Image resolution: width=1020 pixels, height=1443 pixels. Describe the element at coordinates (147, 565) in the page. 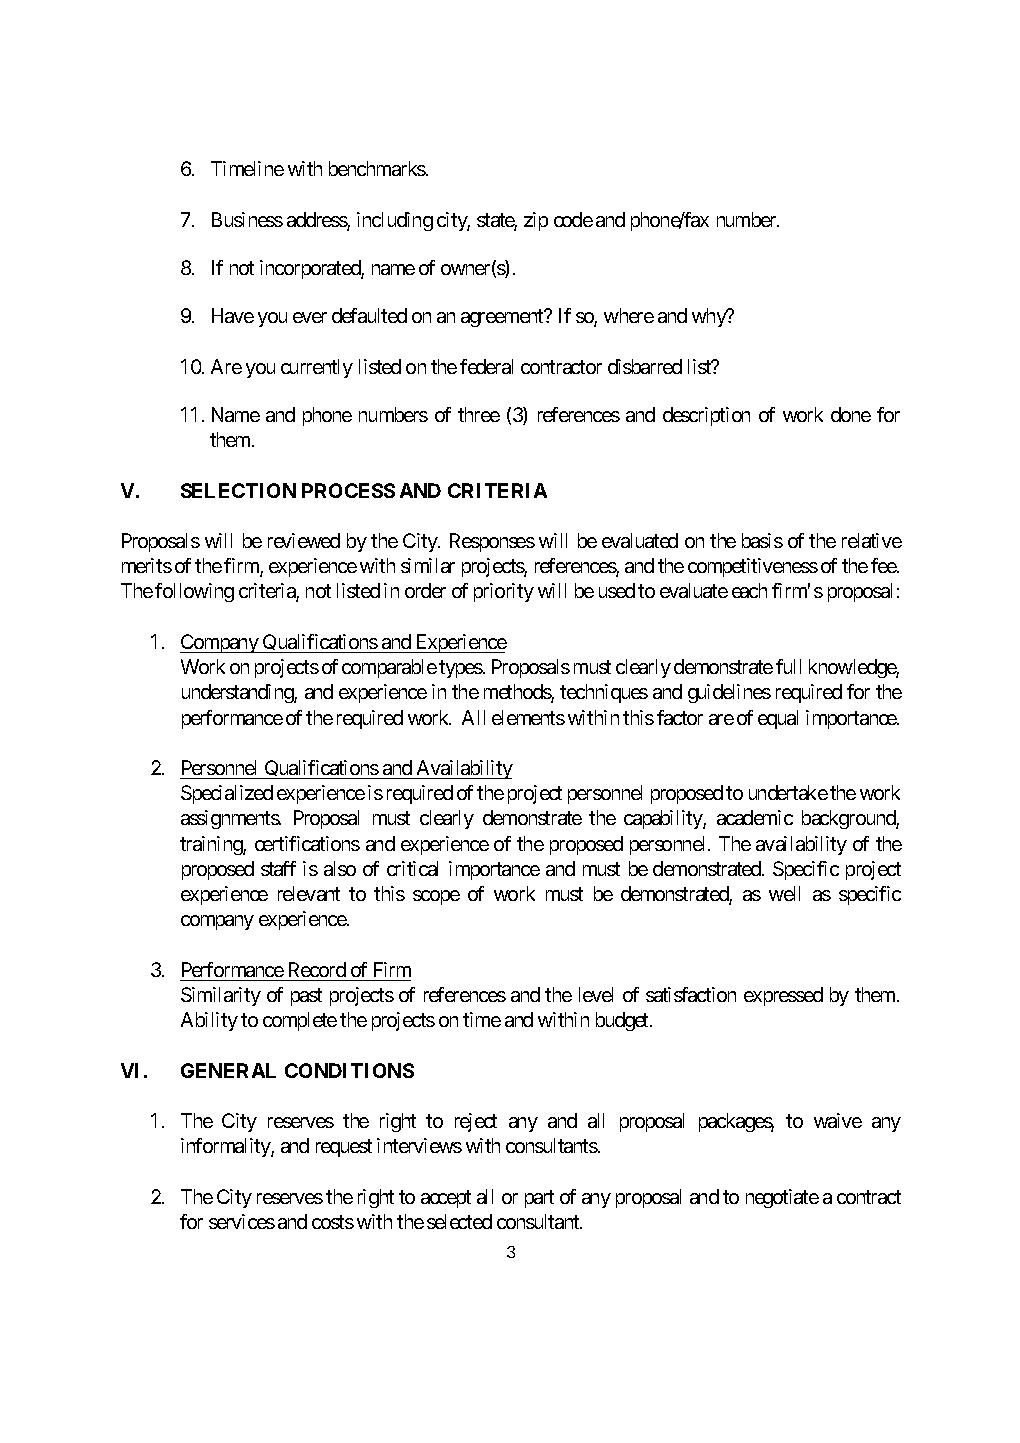

I see `merits` at that location.
